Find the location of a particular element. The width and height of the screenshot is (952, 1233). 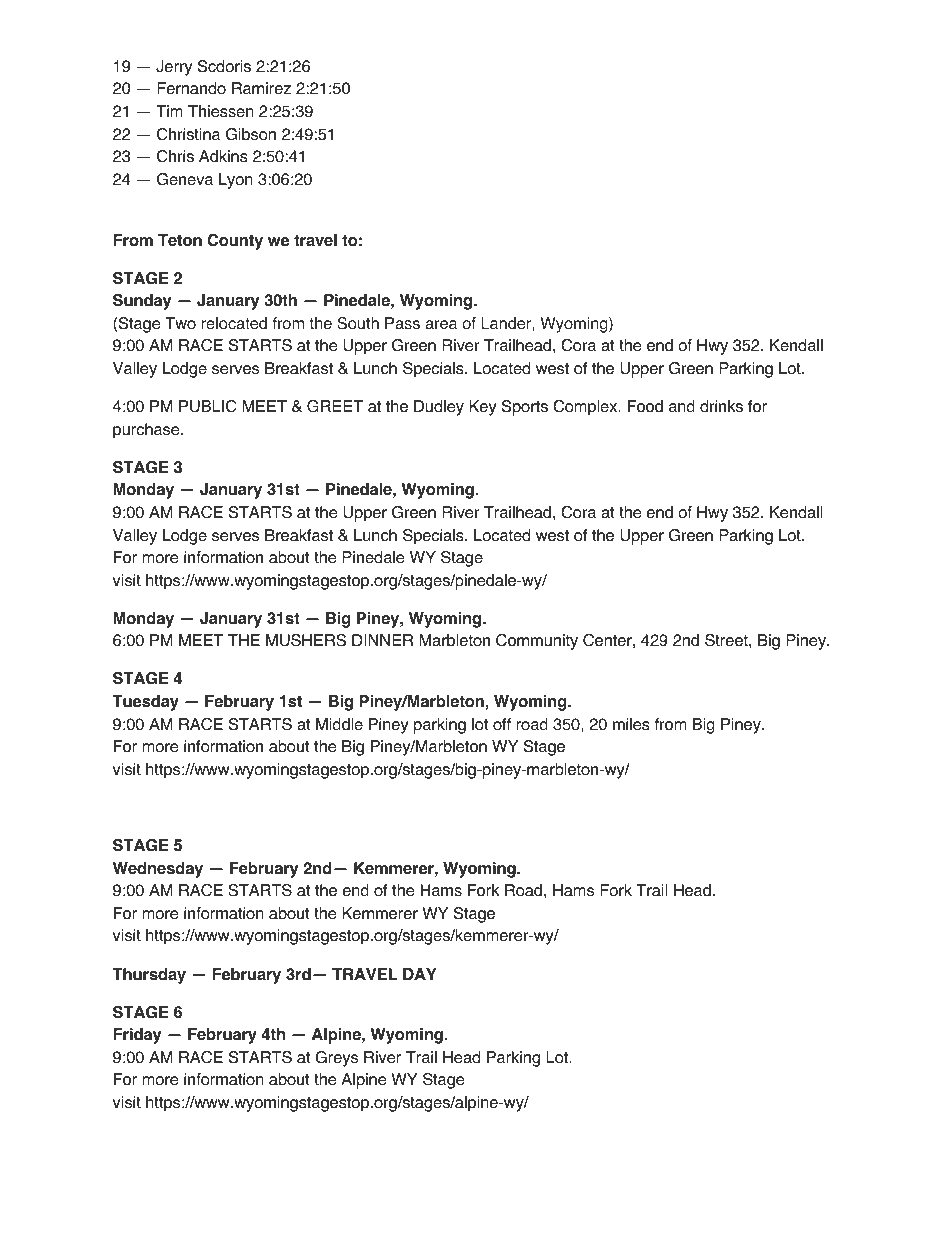

Ramirez is located at coordinates (261, 88).
